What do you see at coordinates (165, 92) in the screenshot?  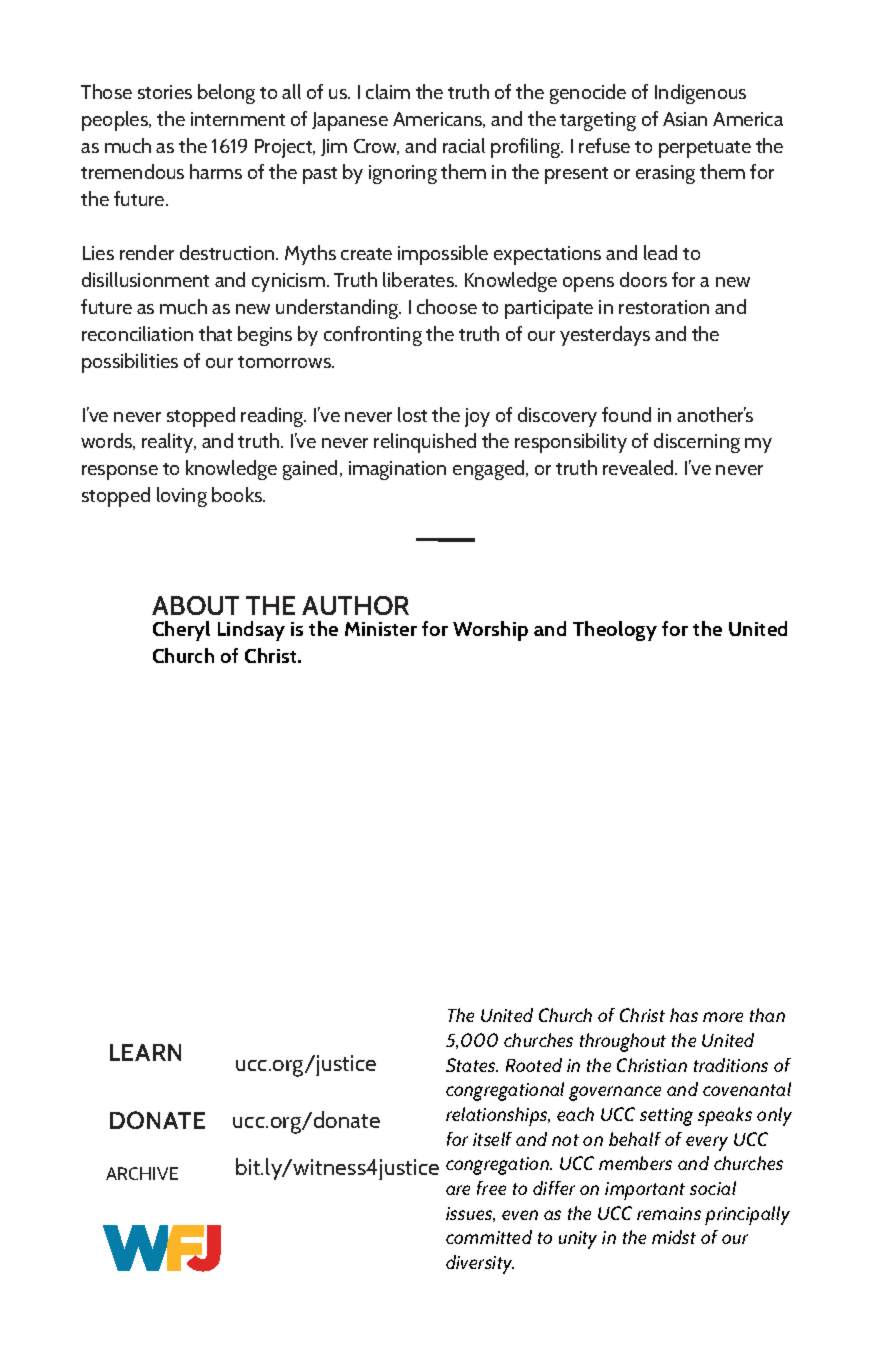 I see `stories` at bounding box center [165, 92].
